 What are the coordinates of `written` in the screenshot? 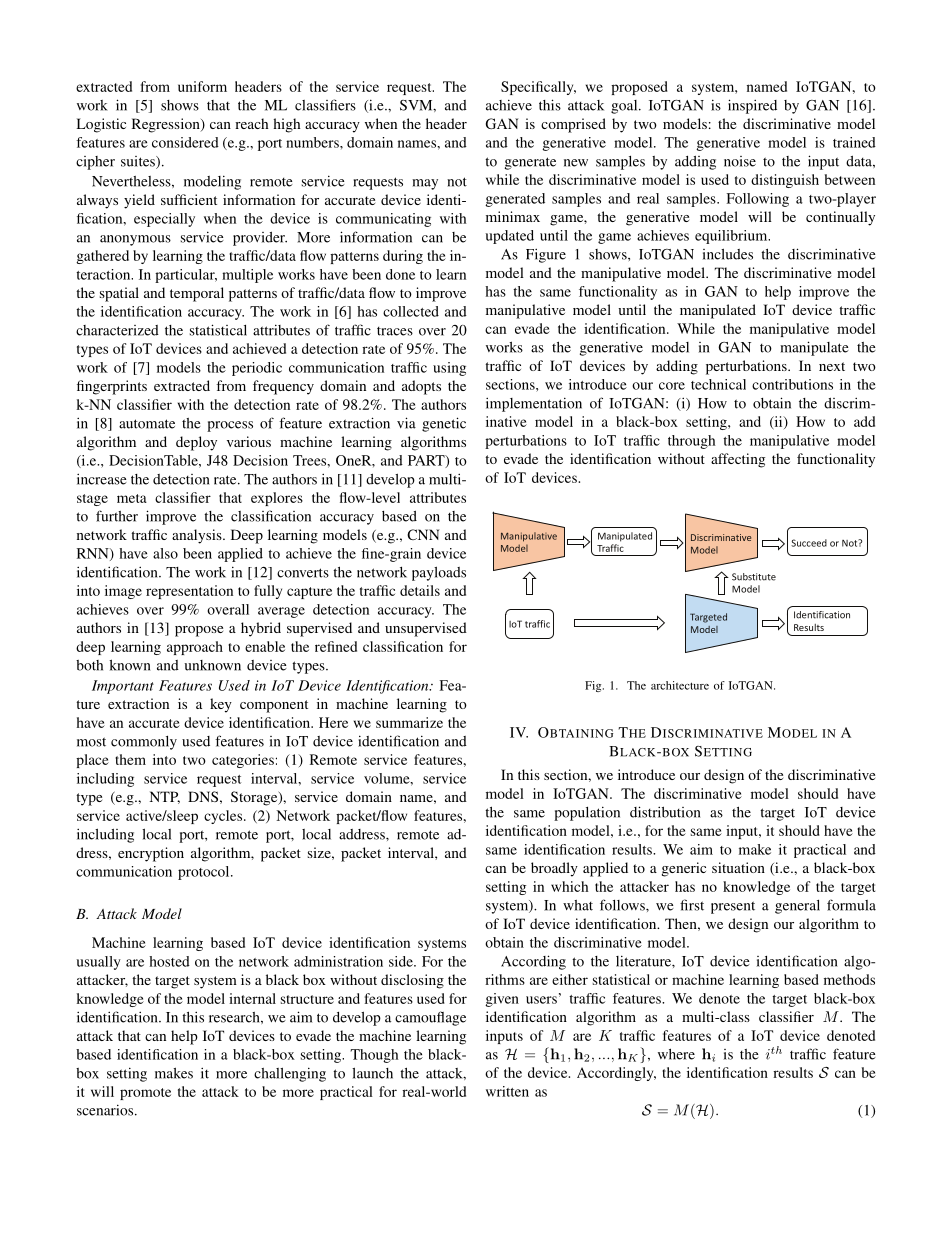 It's located at (507, 1091).
